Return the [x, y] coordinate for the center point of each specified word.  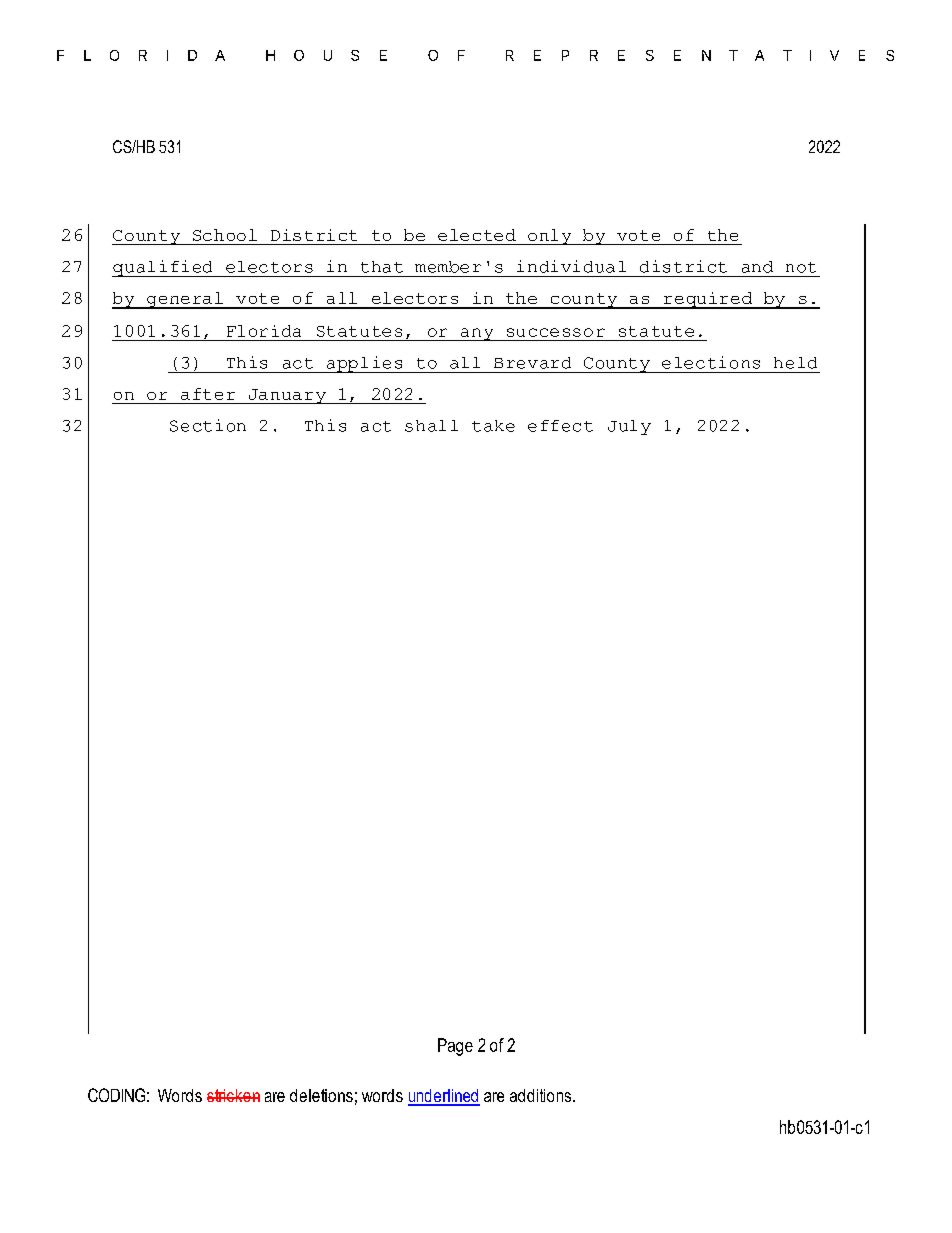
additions [540, 1095]
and [757, 267]
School [225, 235]
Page [455, 1047]
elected [477, 235]
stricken [233, 1095]
